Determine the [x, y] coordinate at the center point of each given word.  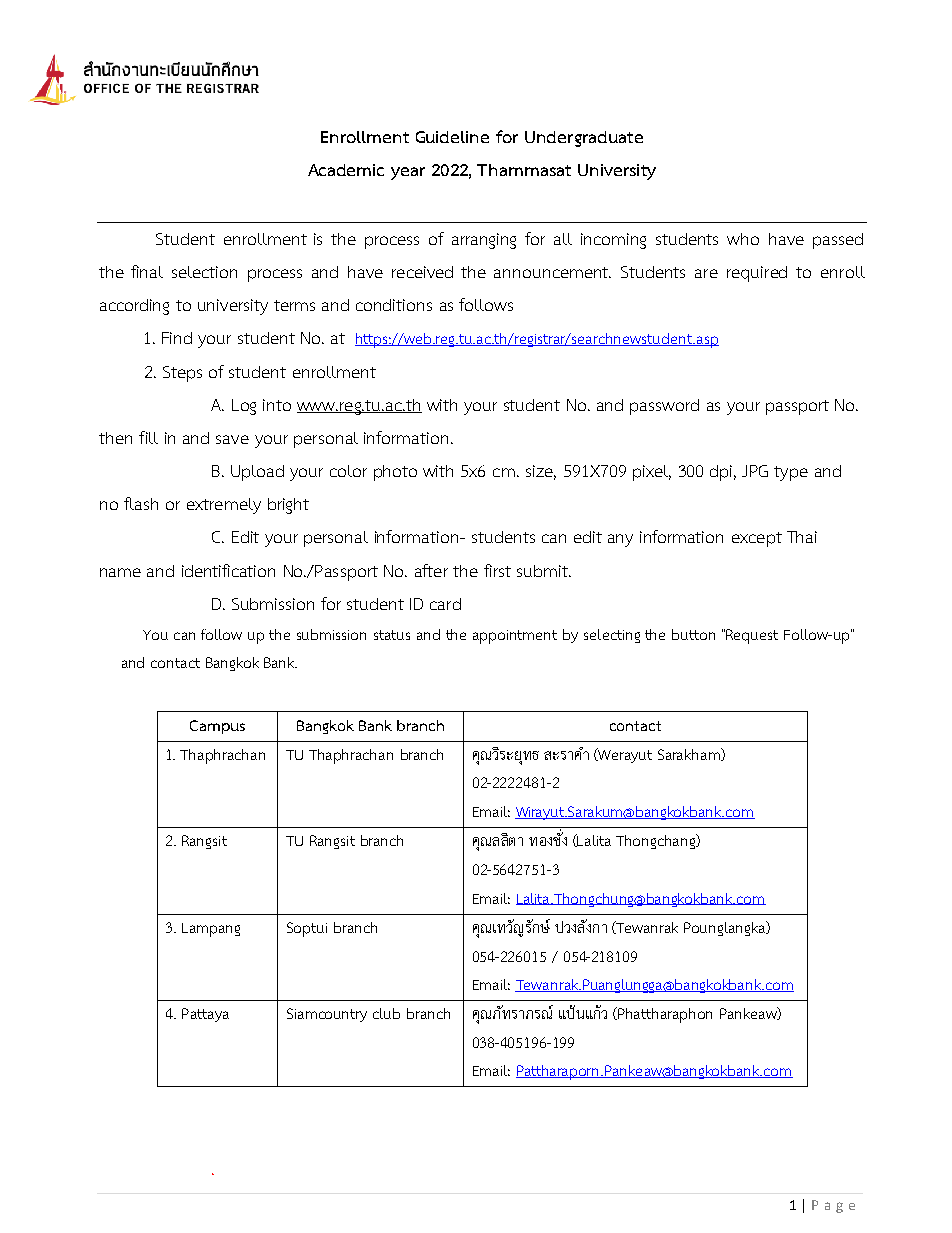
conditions [394, 305]
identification [228, 570]
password [664, 407]
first [497, 570]
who [743, 239]
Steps [182, 374]
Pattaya [205, 1015]
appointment [515, 637]
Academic [346, 170]
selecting [612, 636]
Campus [217, 727]
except [757, 539]
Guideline [452, 137]
